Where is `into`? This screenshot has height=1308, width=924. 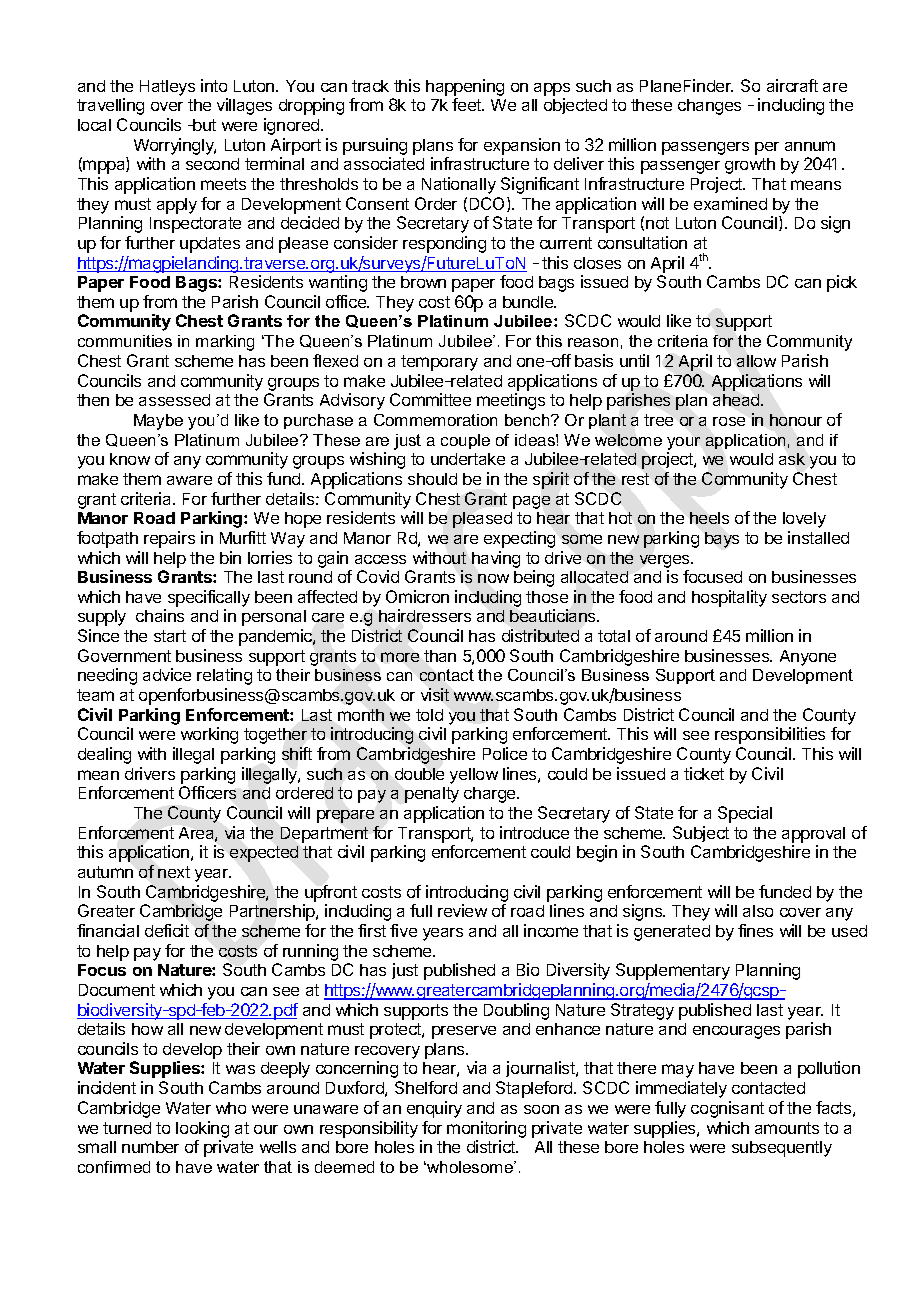 into is located at coordinates (214, 85).
